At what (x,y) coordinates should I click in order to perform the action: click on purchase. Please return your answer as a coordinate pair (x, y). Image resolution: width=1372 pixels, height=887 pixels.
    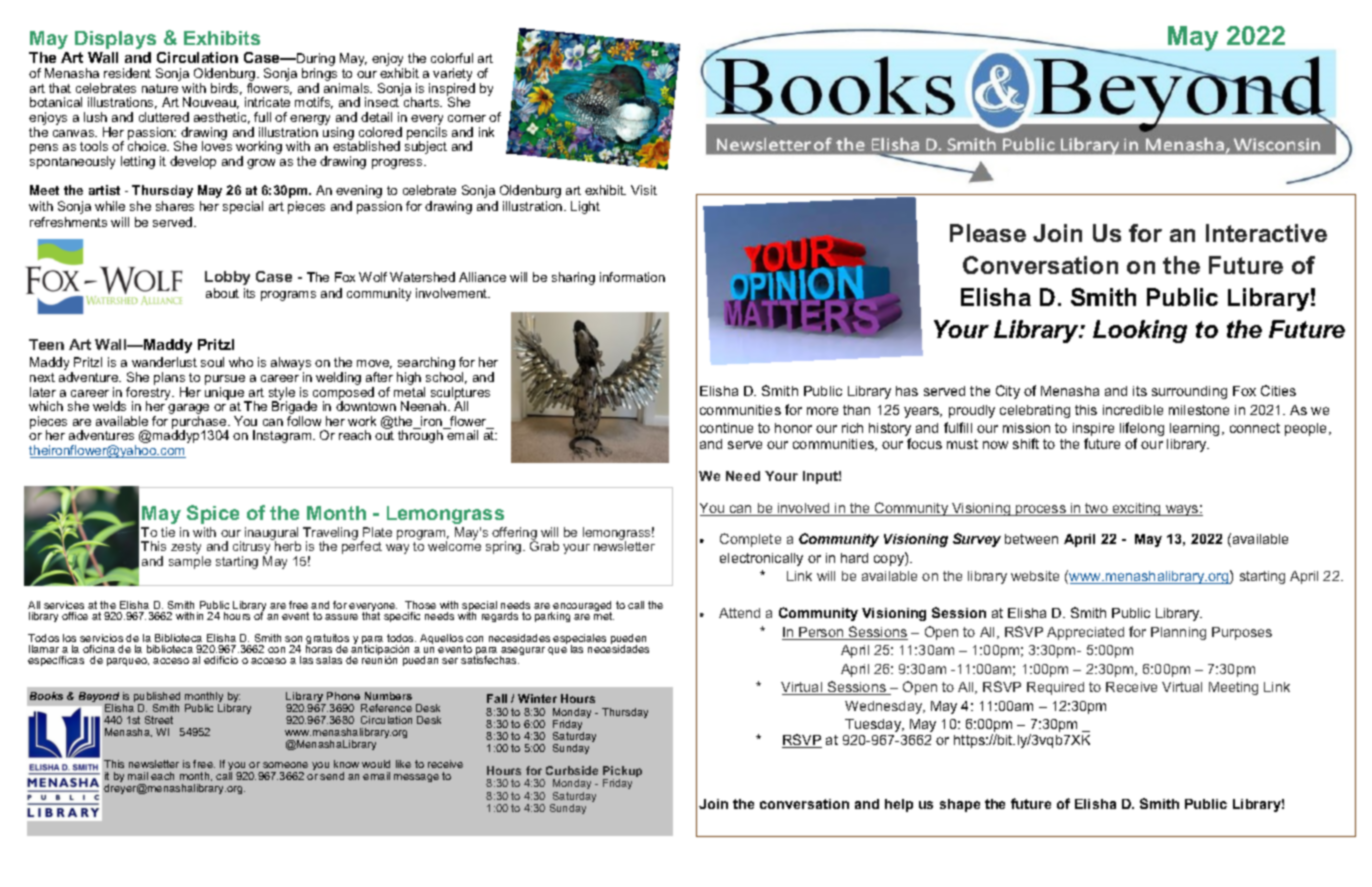
    Looking at the image, I should click on (200, 423).
